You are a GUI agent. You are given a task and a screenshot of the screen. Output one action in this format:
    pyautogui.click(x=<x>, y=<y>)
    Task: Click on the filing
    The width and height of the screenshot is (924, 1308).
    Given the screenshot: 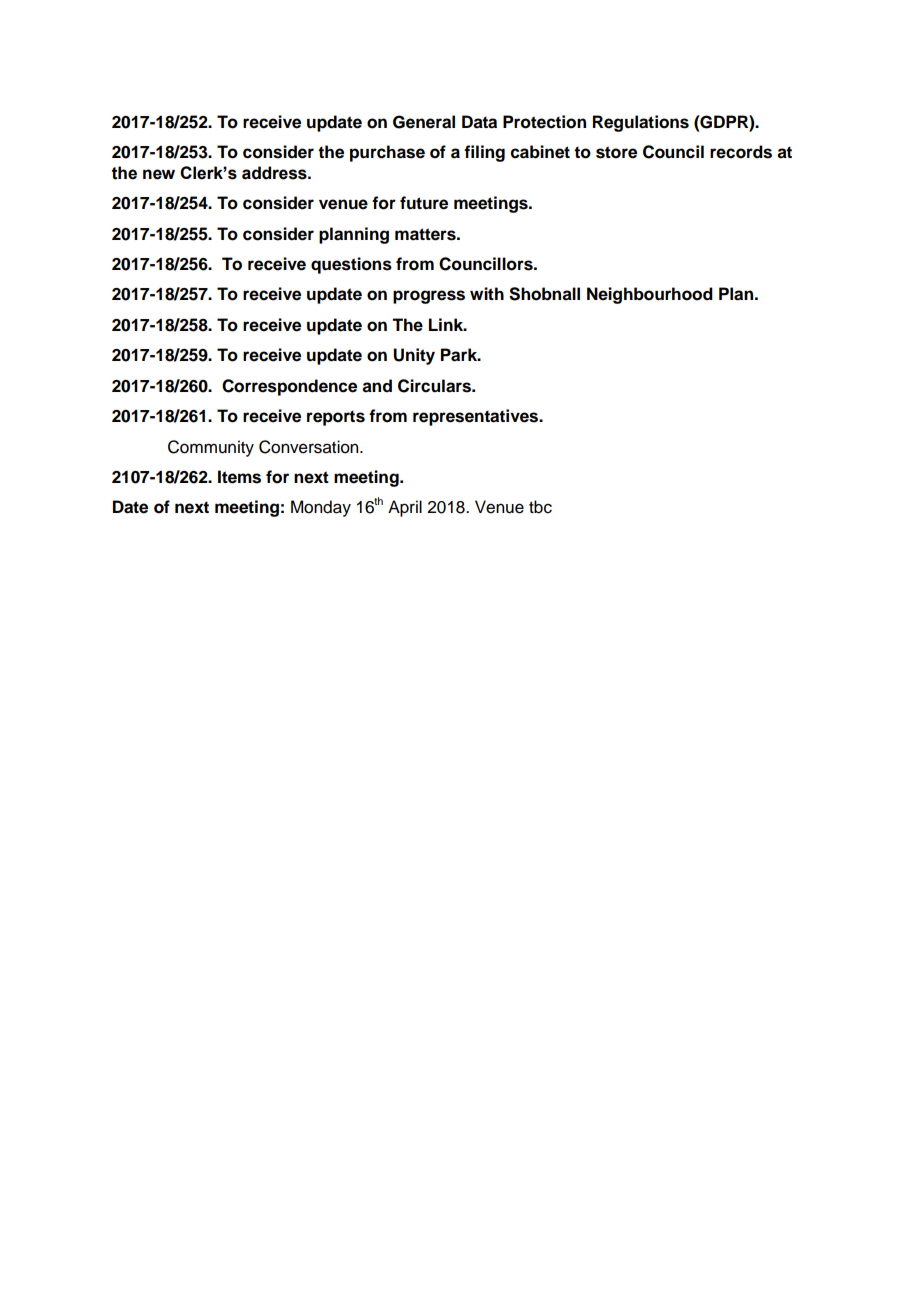 What is the action you would take?
    pyautogui.click(x=484, y=153)
